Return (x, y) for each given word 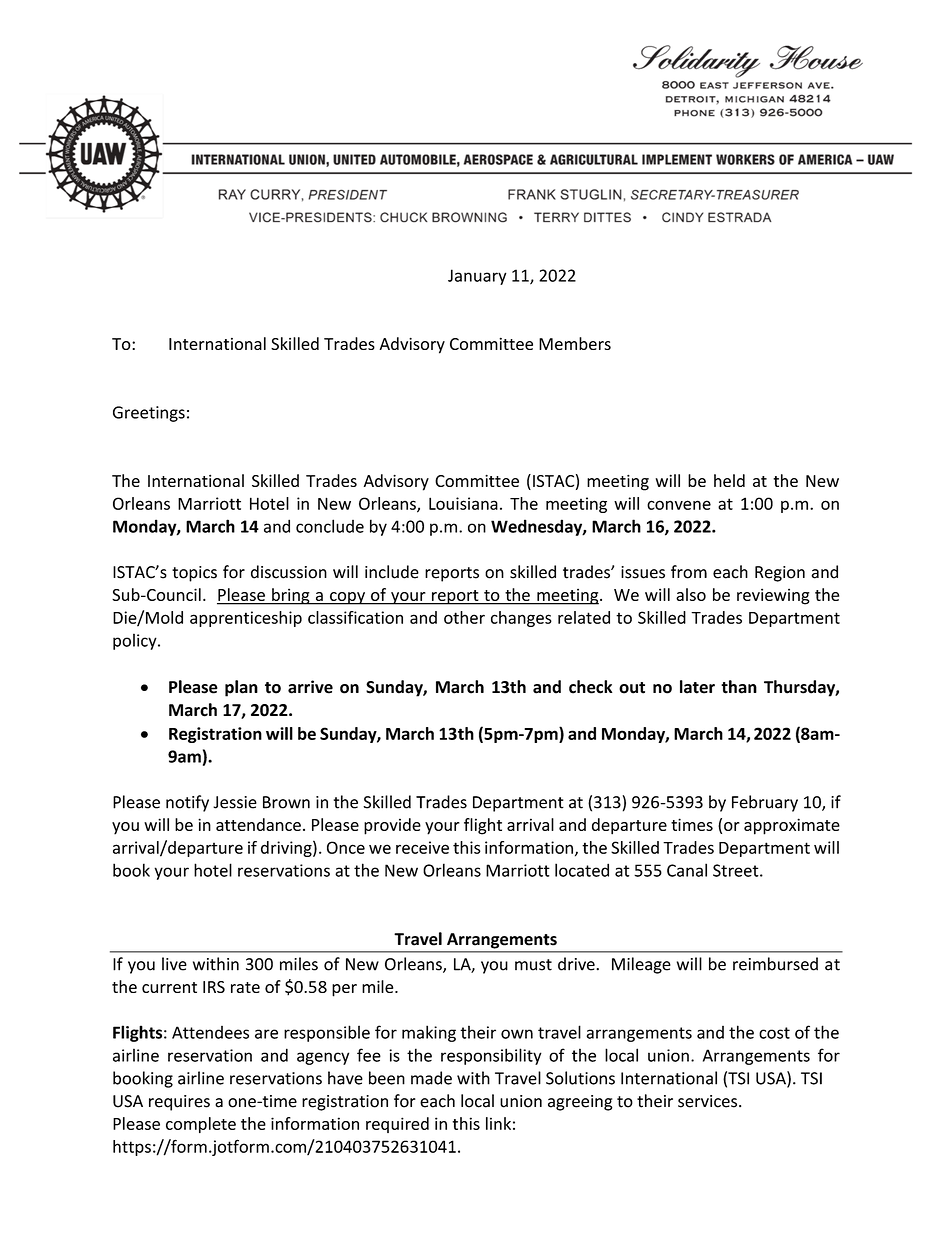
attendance (258, 824)
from (689, 572)
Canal (687, 870)
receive (422, 847)
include (392, 572)
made (431, 1078)
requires (179, 1103)
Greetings (149, 414)
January (477, 277)
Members (575, 343)
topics (194, 574)
